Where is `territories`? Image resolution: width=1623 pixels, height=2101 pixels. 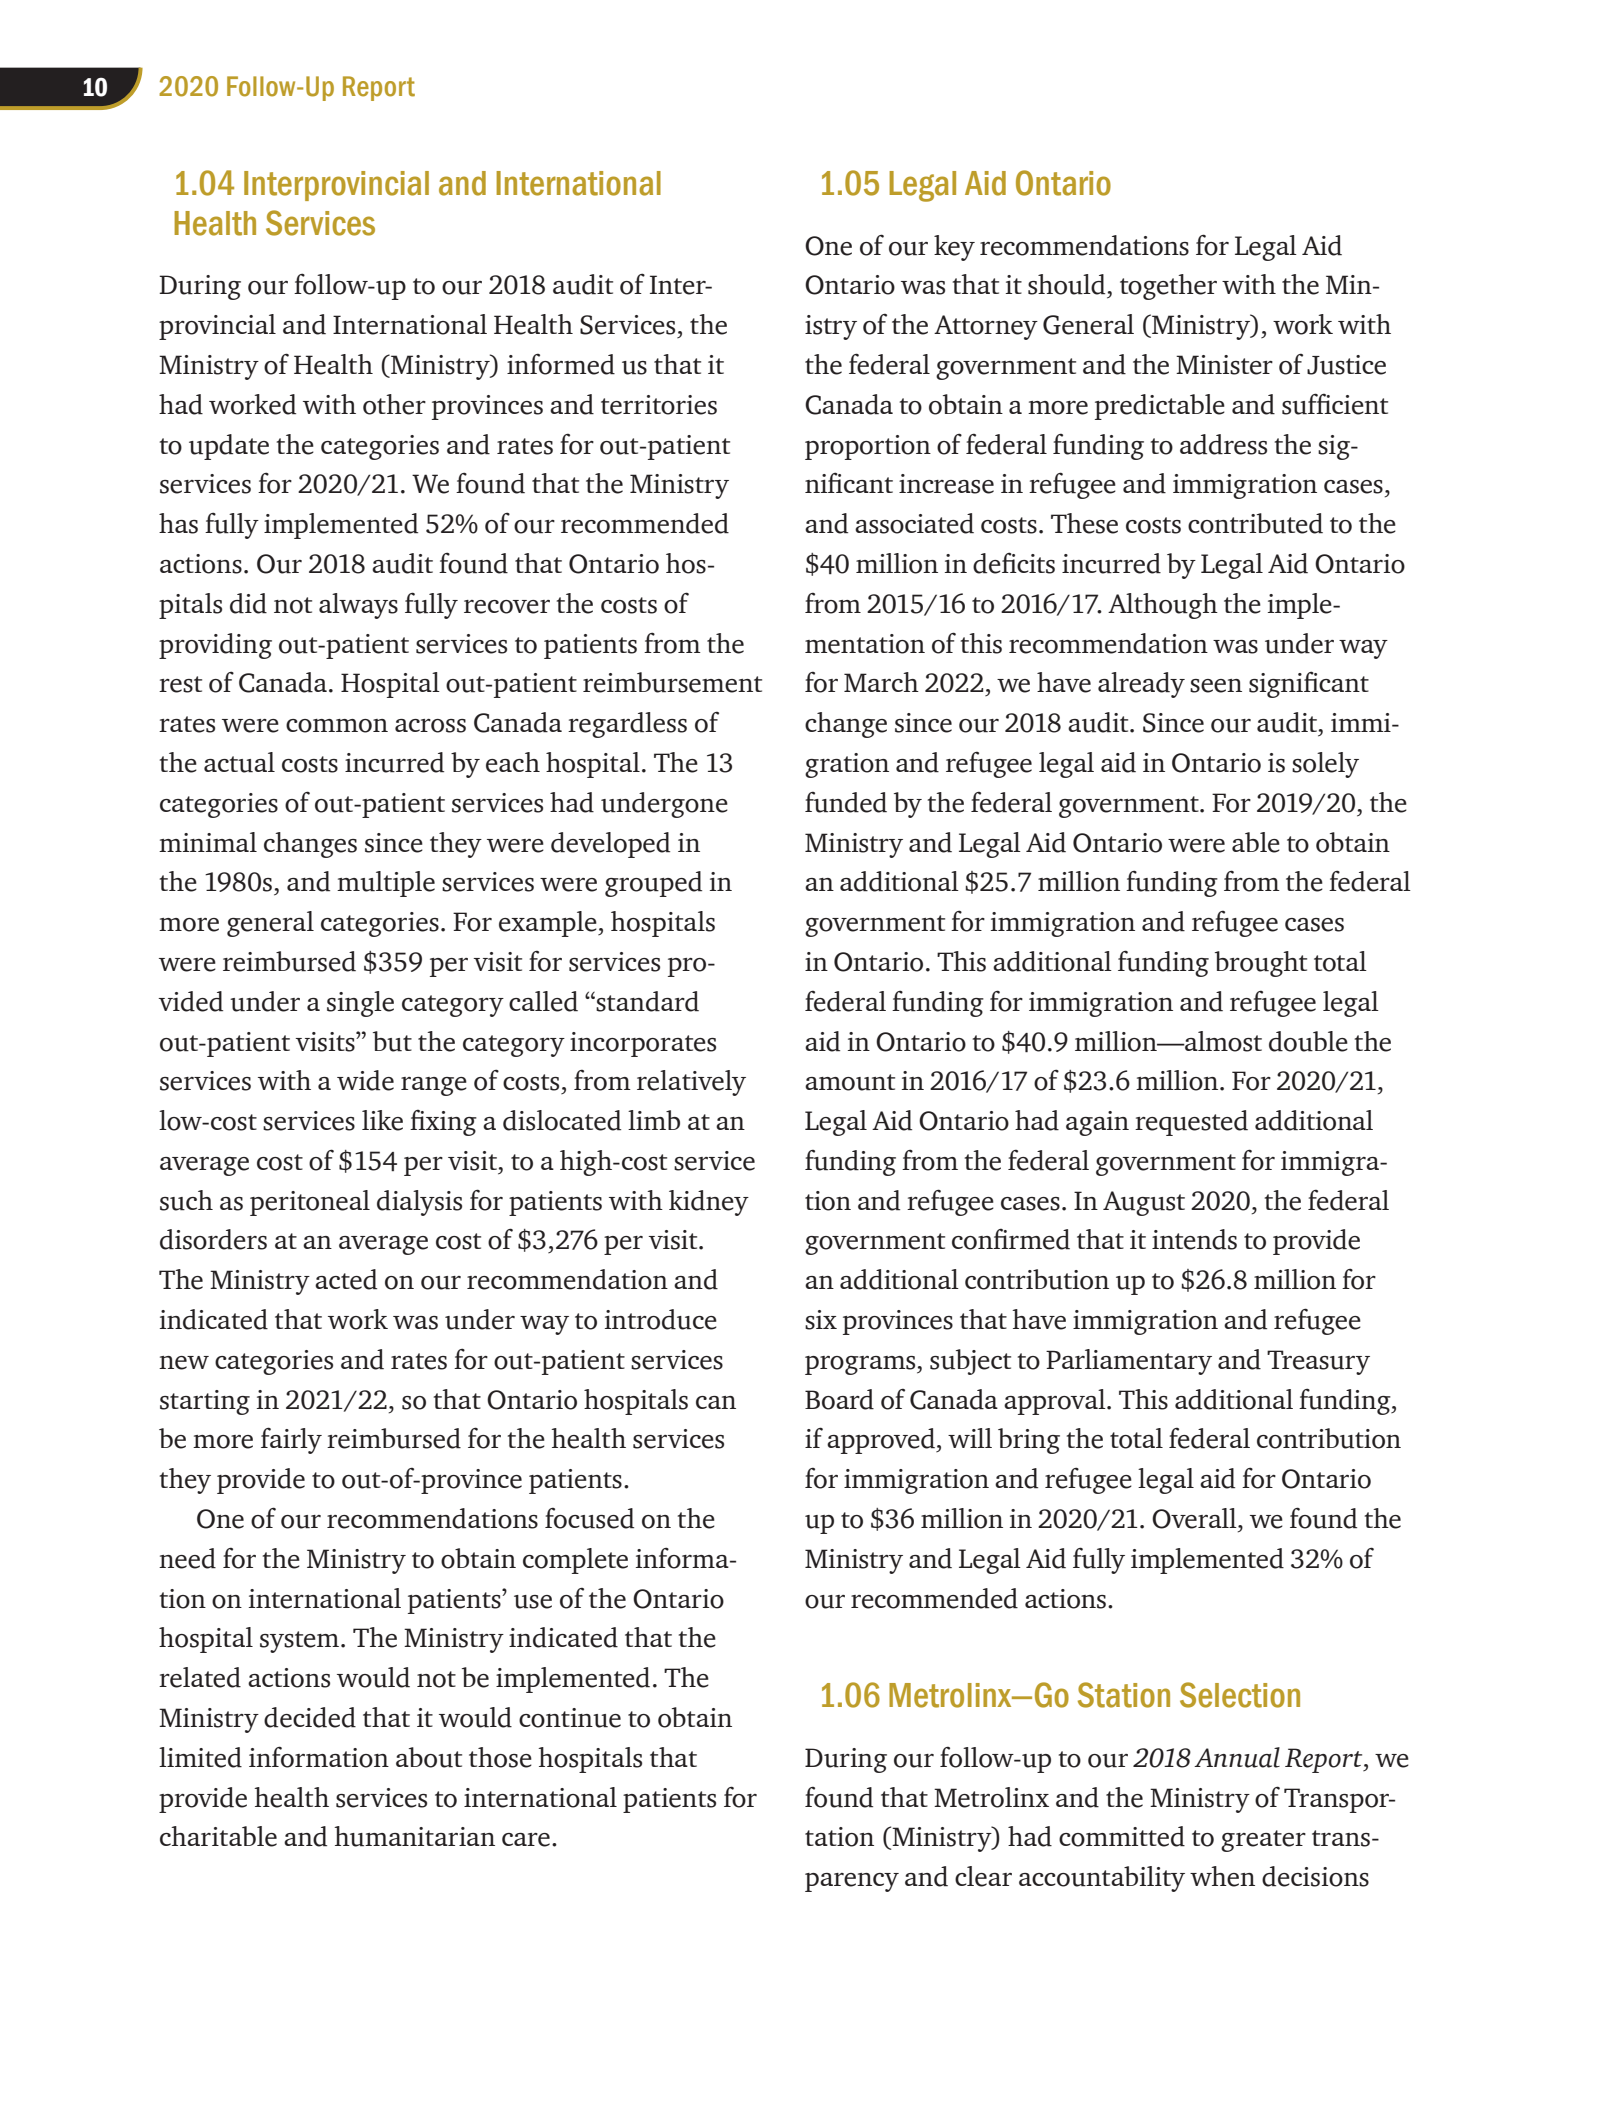
territories is located at coordinates (659, 405).
